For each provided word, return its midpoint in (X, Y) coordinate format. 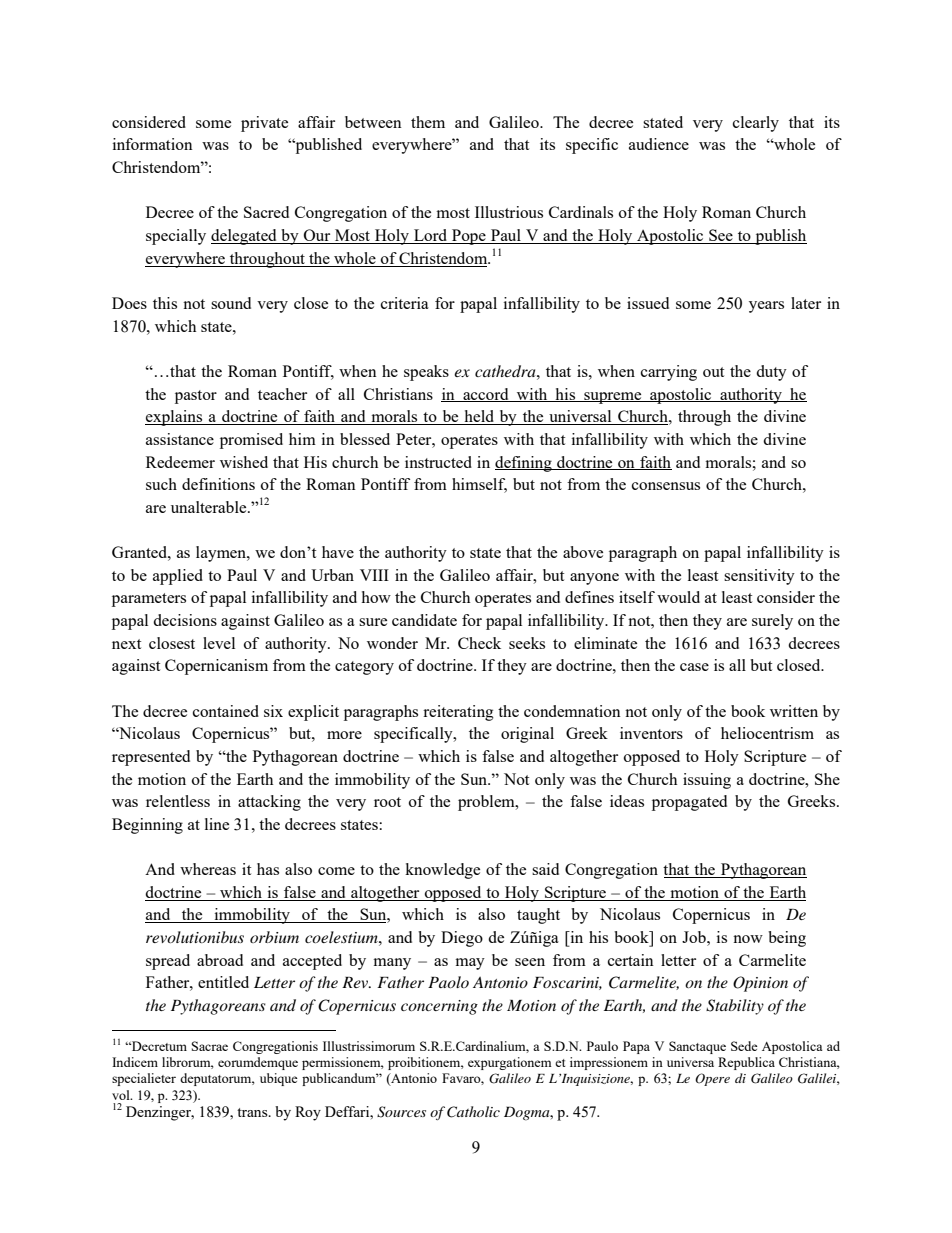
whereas (208, 869)
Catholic (473, 1112)
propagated (689, 803)
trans (253, 1112)
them (428, 122)
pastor (196, 397)
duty (771, 373)
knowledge (442, 871)
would (678, 597)
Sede (744, 1046)
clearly (756, 124)
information (153, 144)
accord (486, 395)
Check (479, 643)
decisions (185, 620)
